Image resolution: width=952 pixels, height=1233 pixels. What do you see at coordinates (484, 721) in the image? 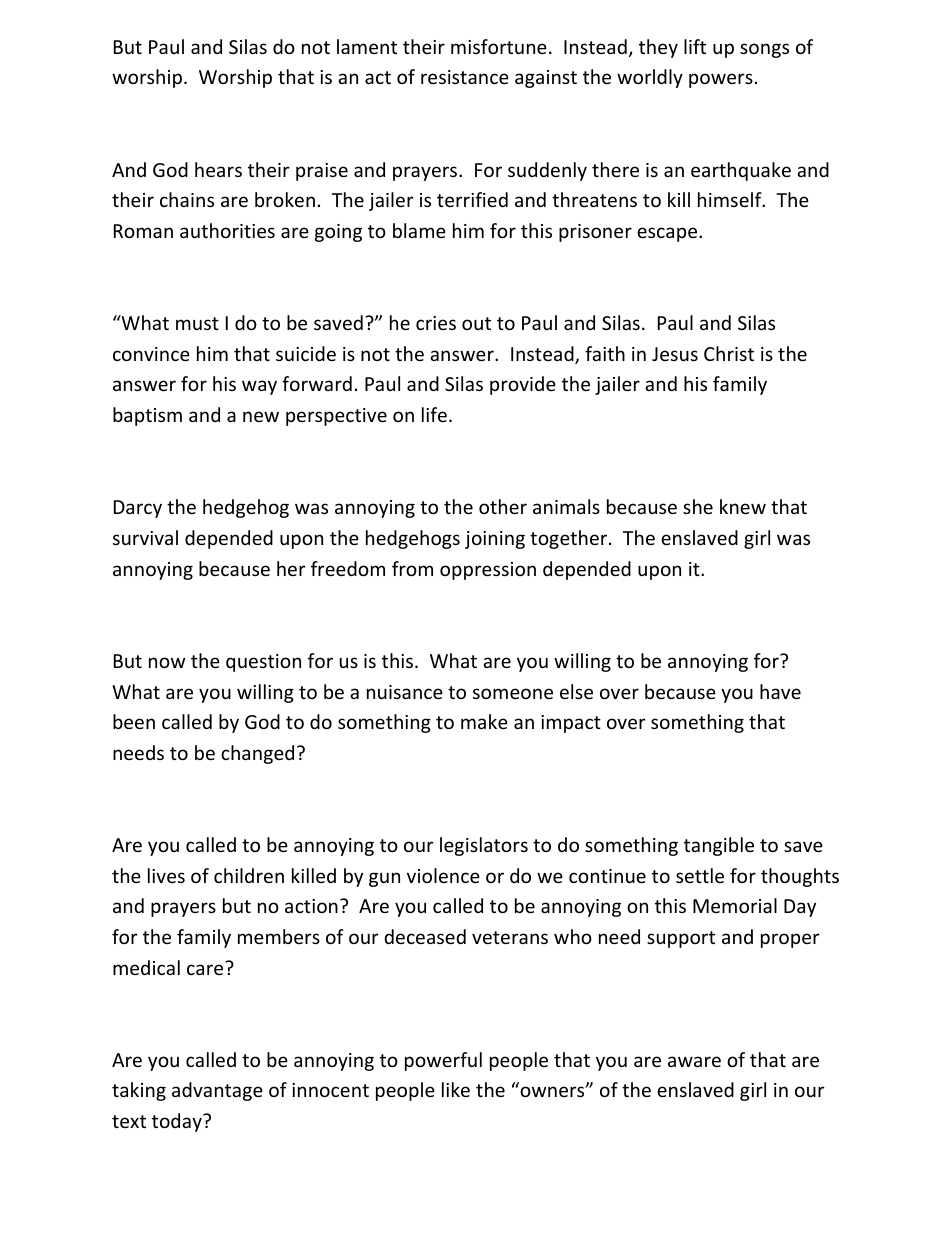
I see `make` at bounding box center [484, 721].
